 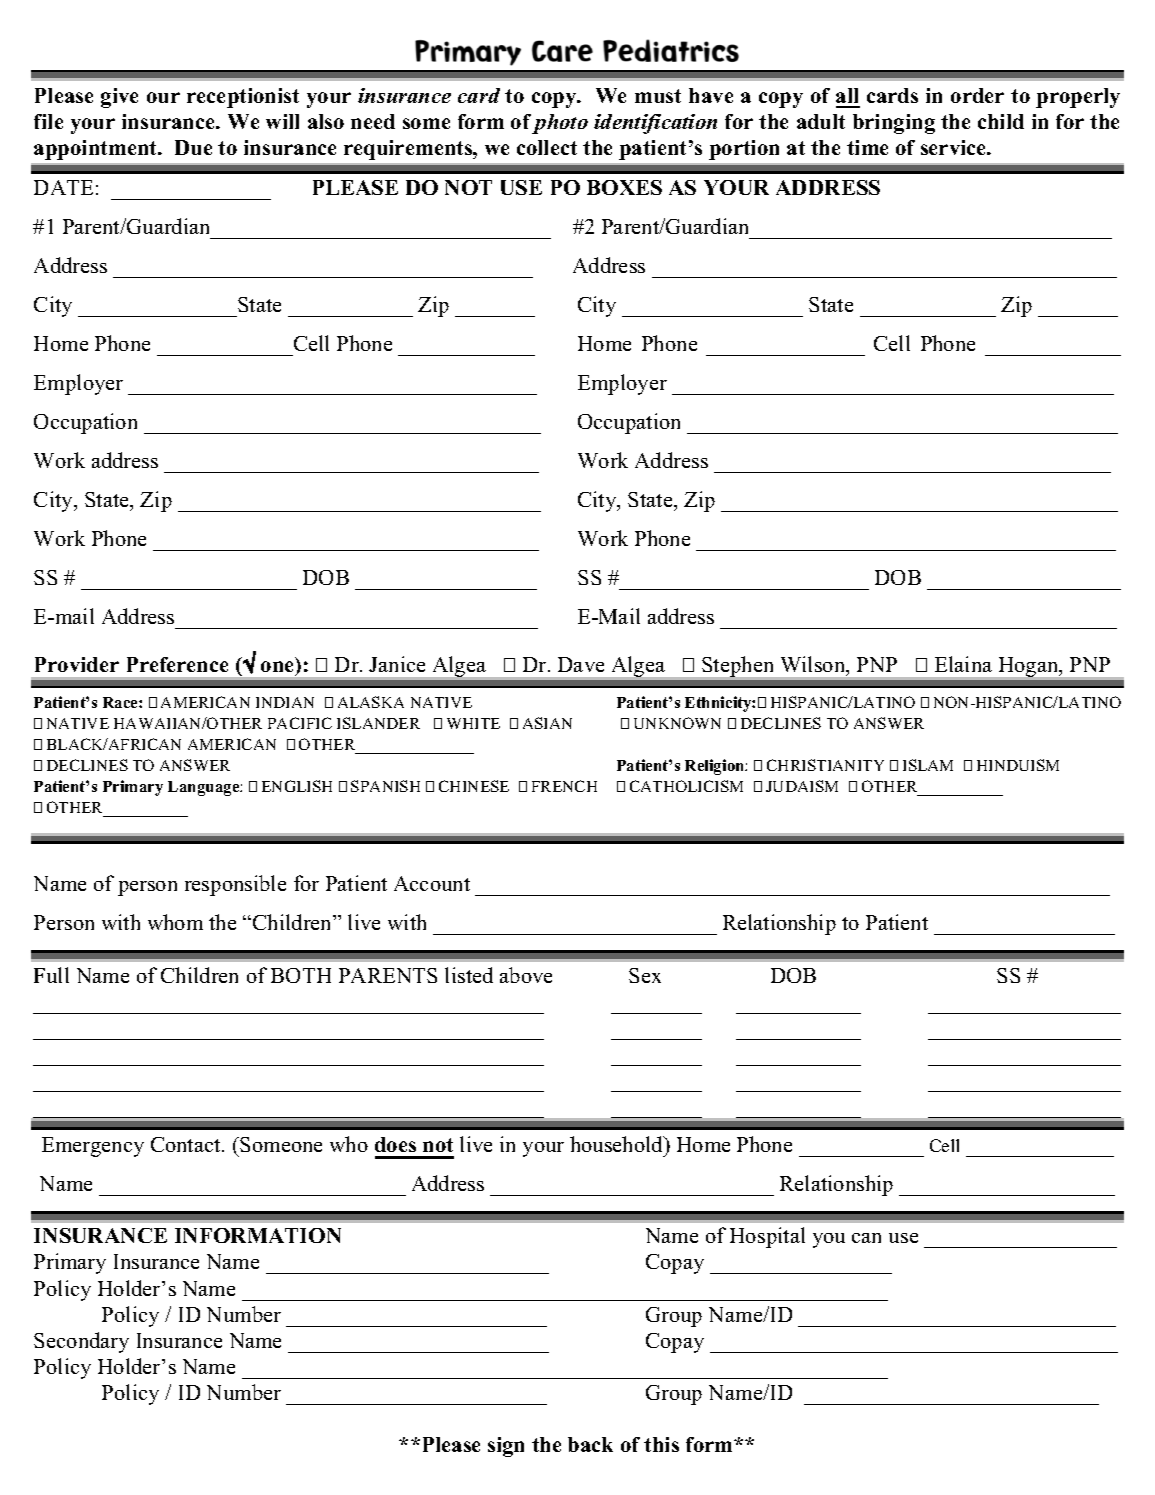 I want to click on Contact, so click(x=187, y=1144).
